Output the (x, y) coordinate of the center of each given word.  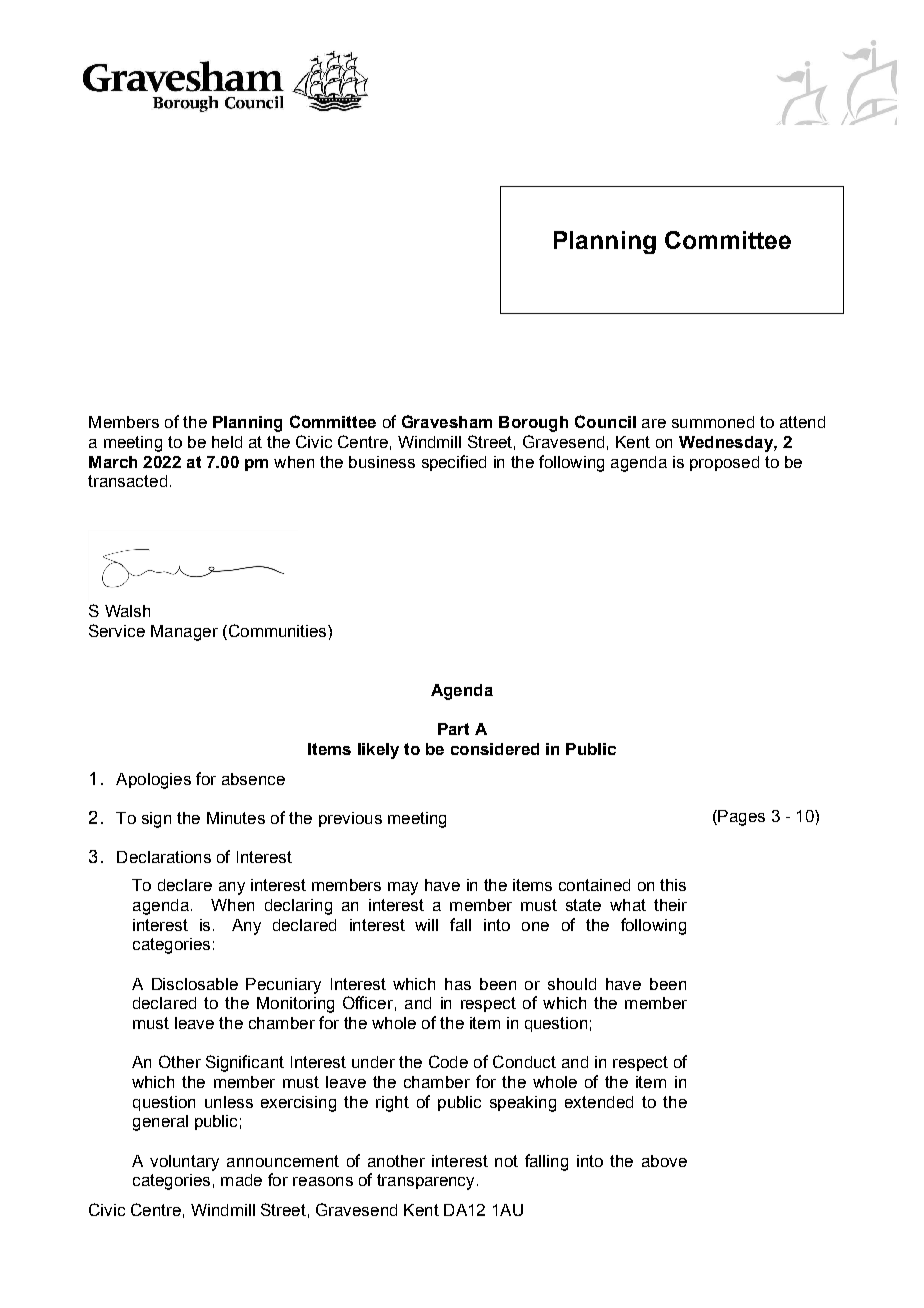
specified (454, 463)
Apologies (153, 781)
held (227, 442)
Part (453, 729)
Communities (277, 632)
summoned (713, 422)
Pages (740, 818)
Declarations (164, 857)
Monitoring (295, 1005)
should (572, 984)
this (673, 885)
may (403, 888)
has (458, 984)
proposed (724, 463)
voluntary (184, 1163)
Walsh (127, 611)
